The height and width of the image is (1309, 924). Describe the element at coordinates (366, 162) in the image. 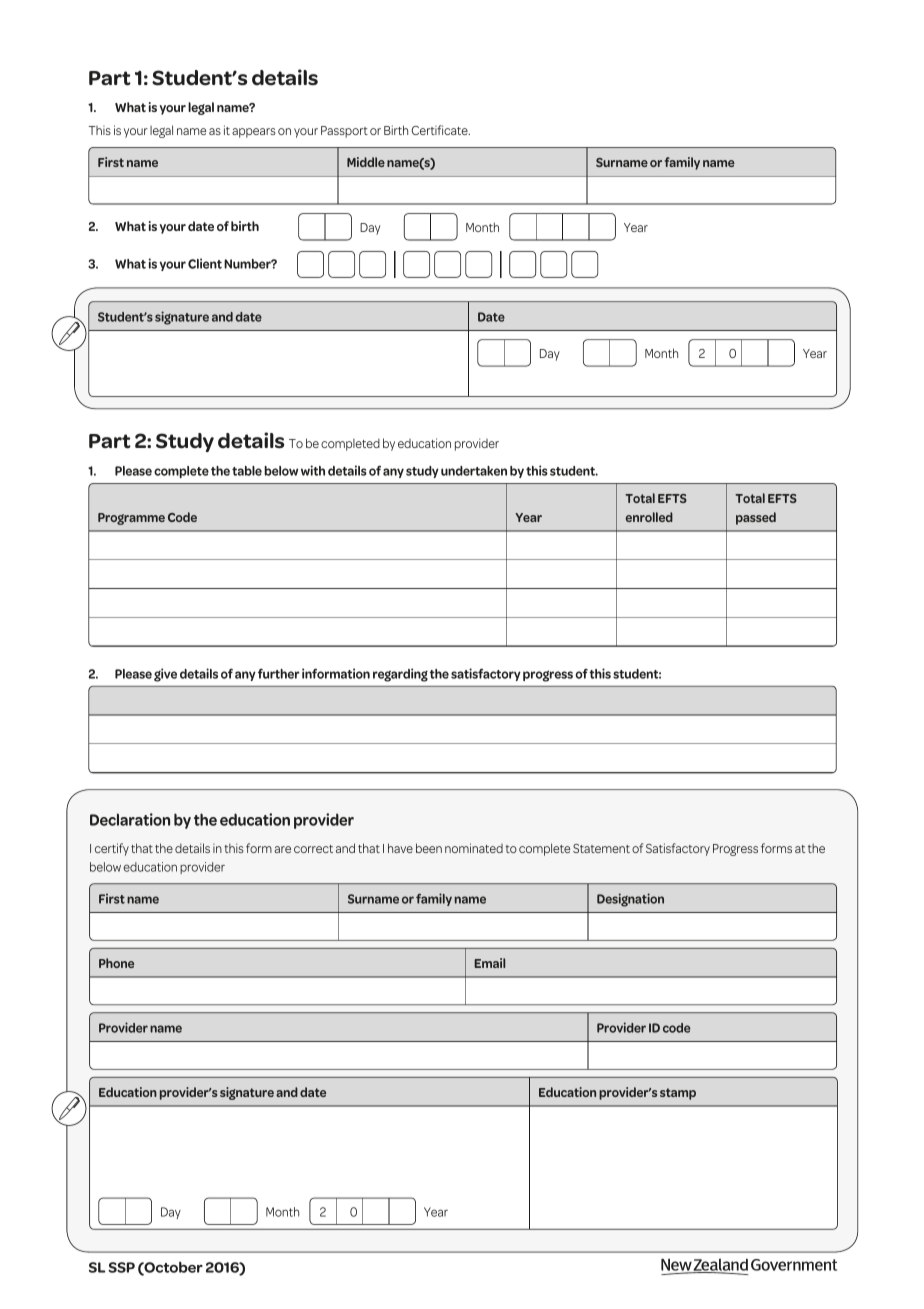

I see `Middle` at that location.
